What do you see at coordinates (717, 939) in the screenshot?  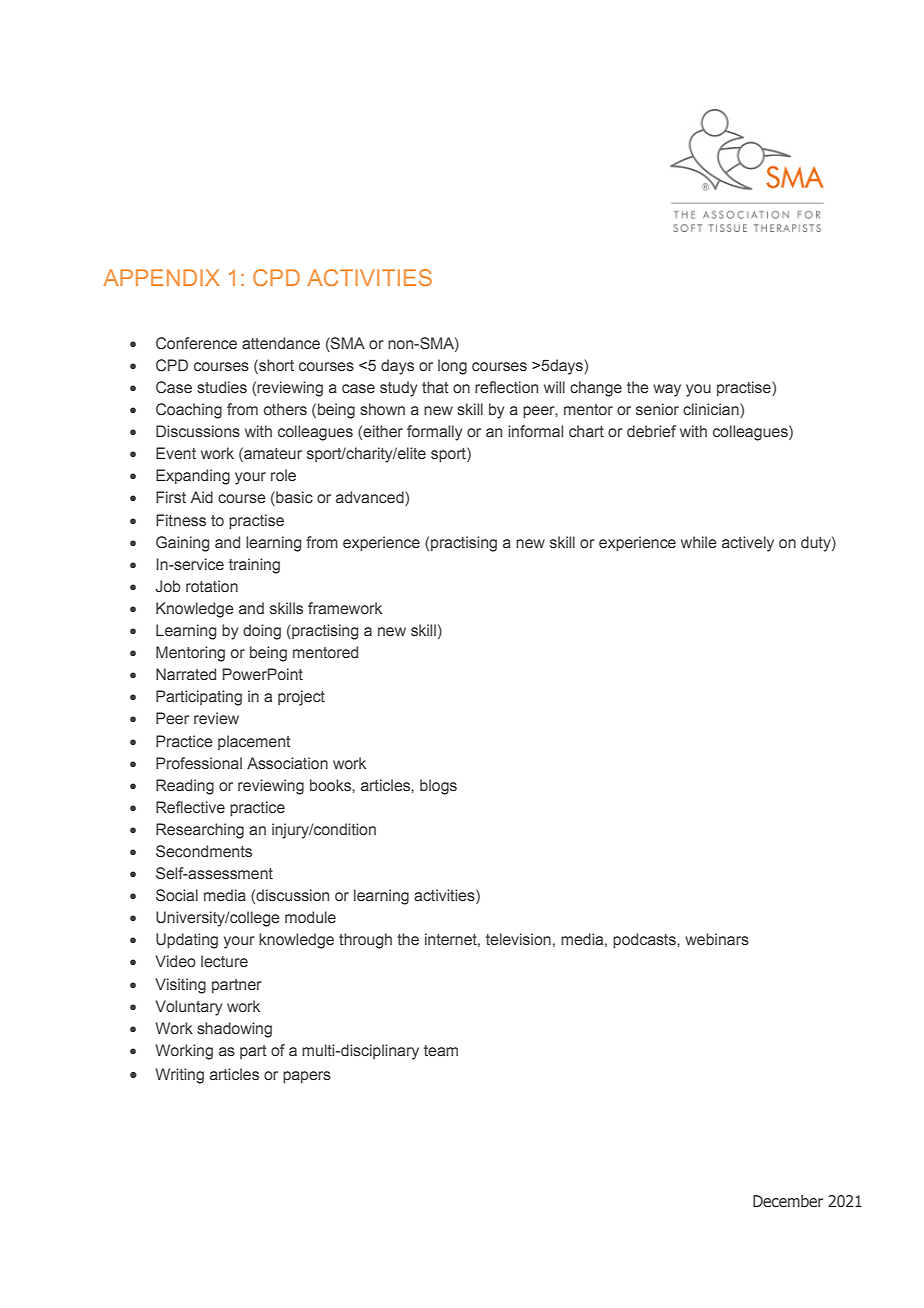 I see `webinars` at bounding box center [717, 939].
